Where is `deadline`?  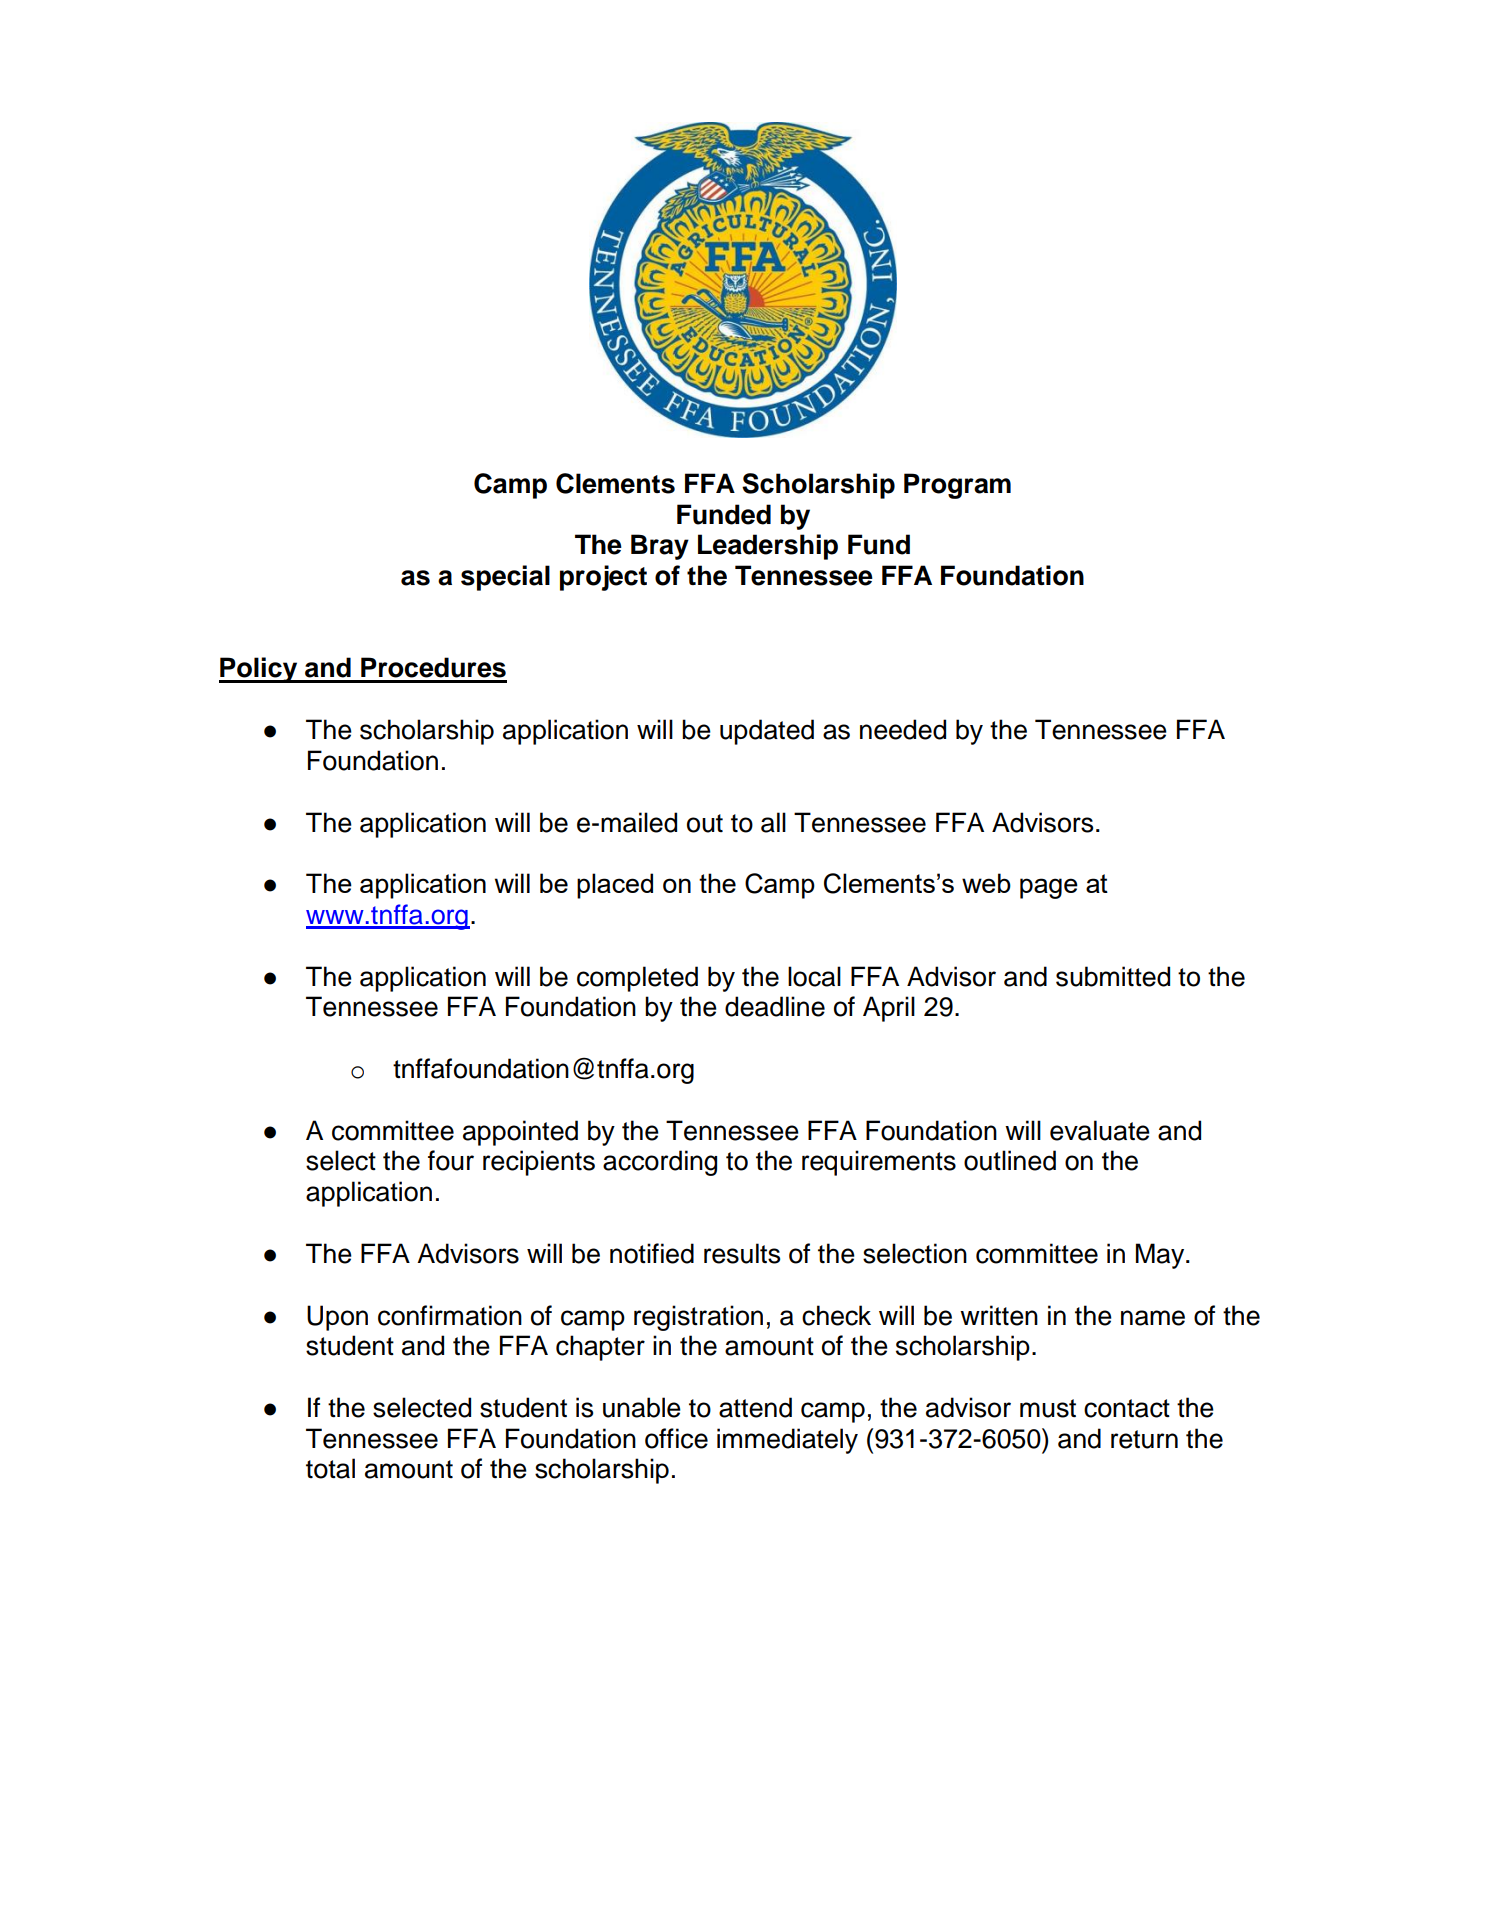 deadline is located at coordinates (775, 1006).
